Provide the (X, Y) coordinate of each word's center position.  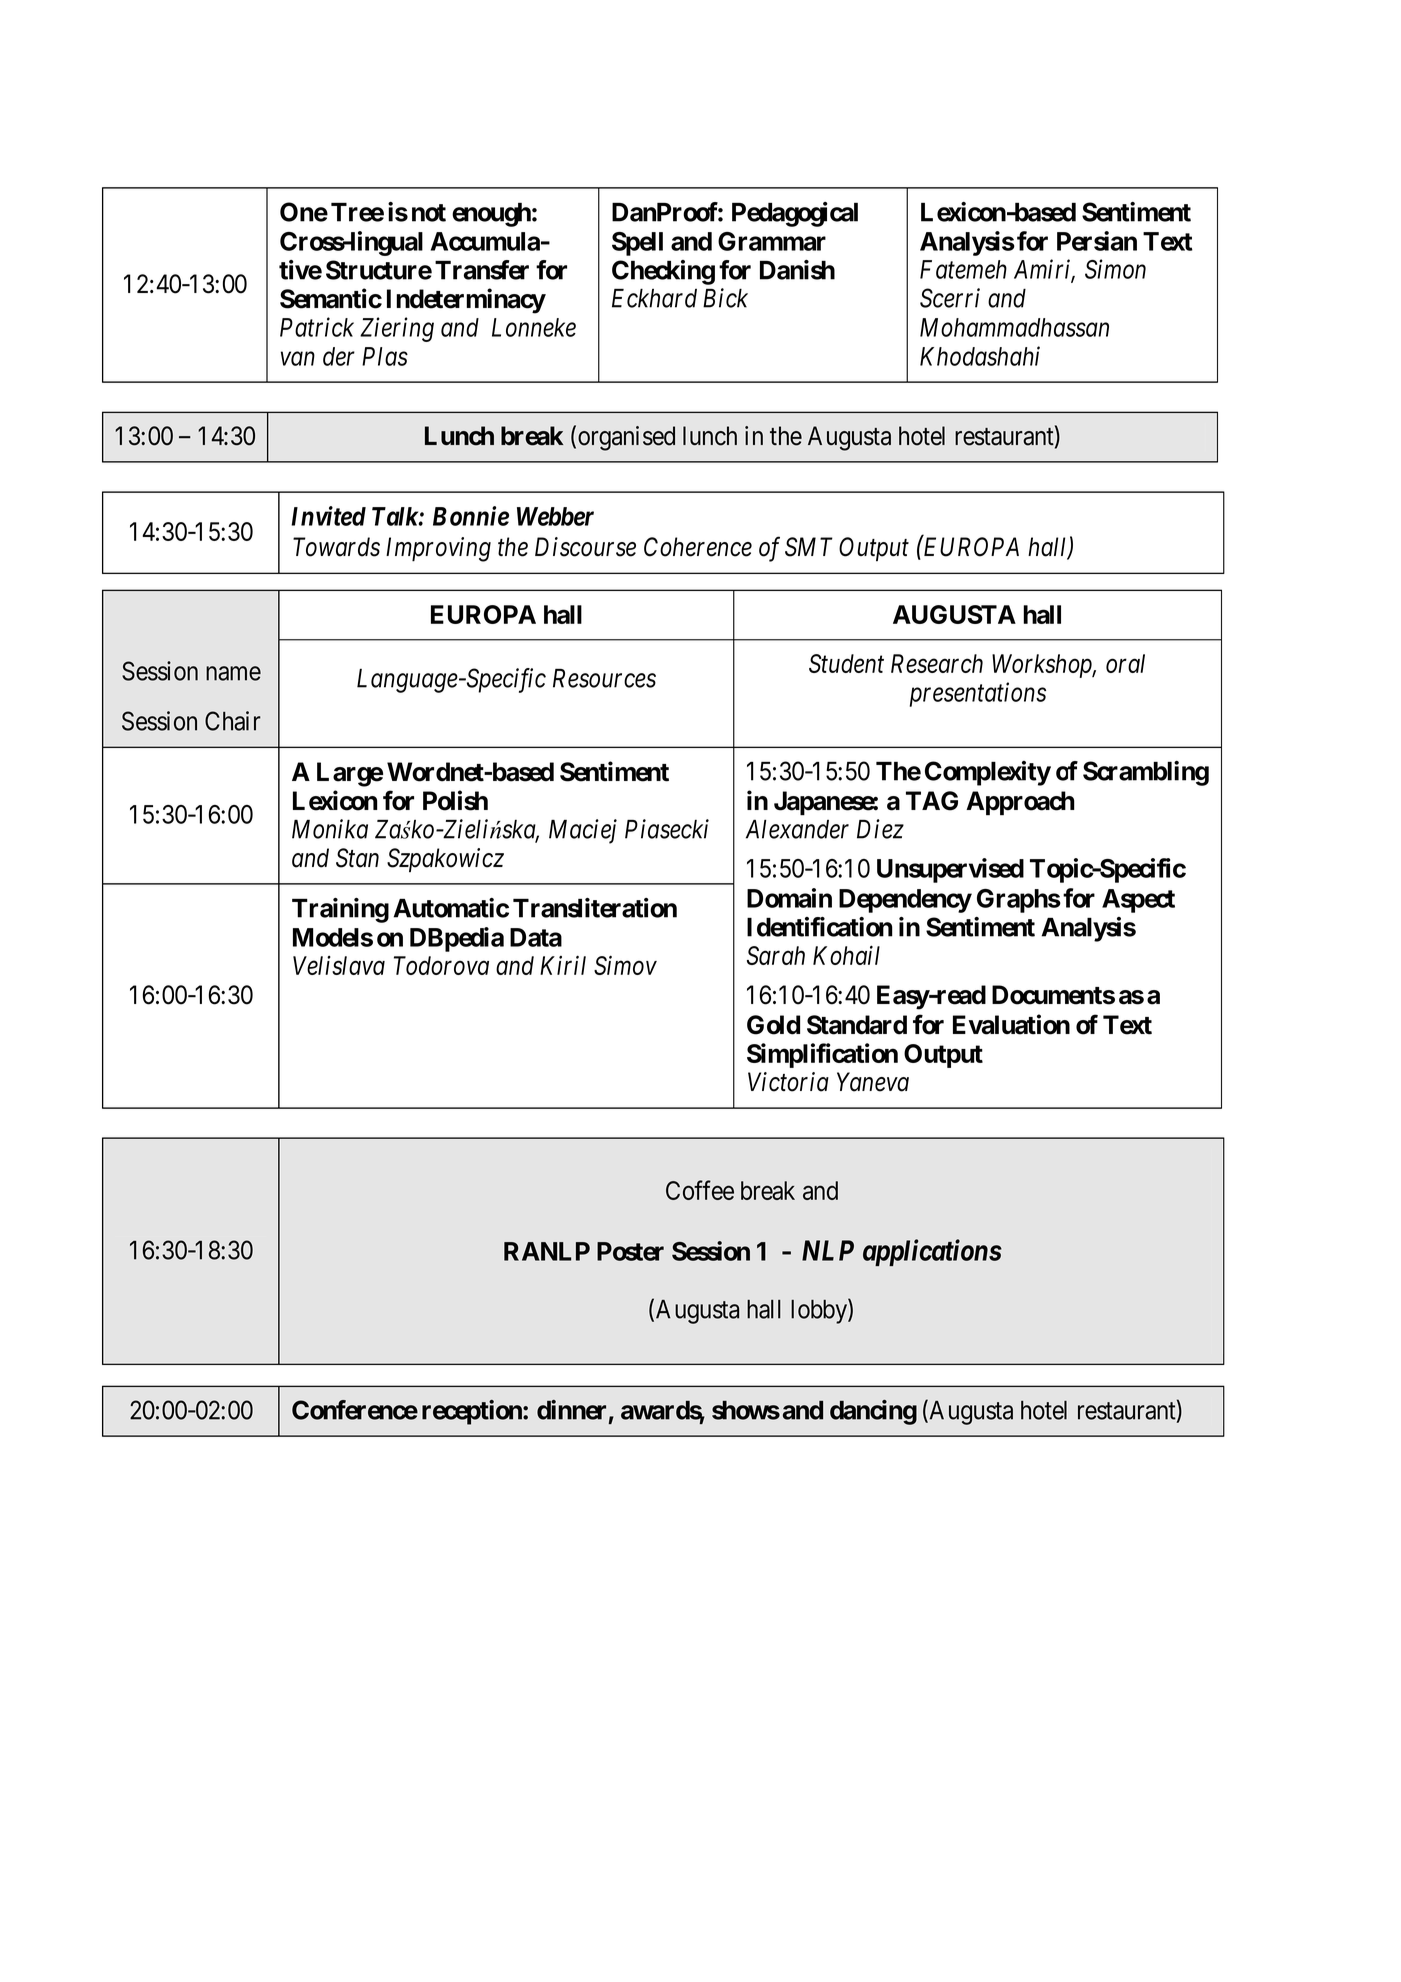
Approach (1020, 803)
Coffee (700, 1190)
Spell (637, 244)
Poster (630, 1251)
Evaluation (1011, 1024)
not (429, 213)
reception (473, 1412)
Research (937, 663)
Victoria (788, 1082)
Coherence (698, 547)
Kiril (563, 965)
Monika (330, 829)
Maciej (583, 831)
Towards (336, 547)
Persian (1097, 241)
